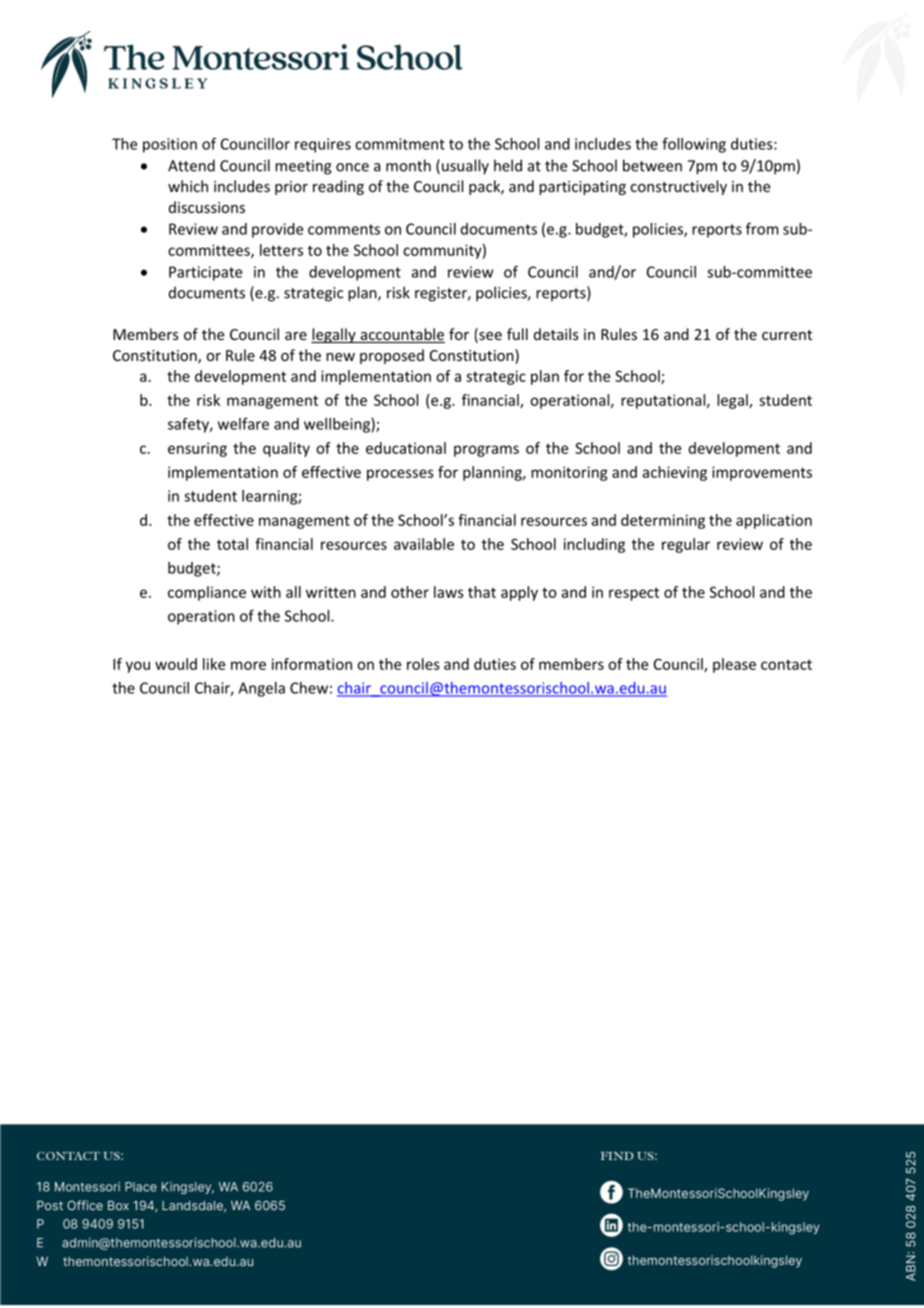  What do you see at coordinates (400, 475) in the page?
I see `processes` at bounding box center [400, 475].
